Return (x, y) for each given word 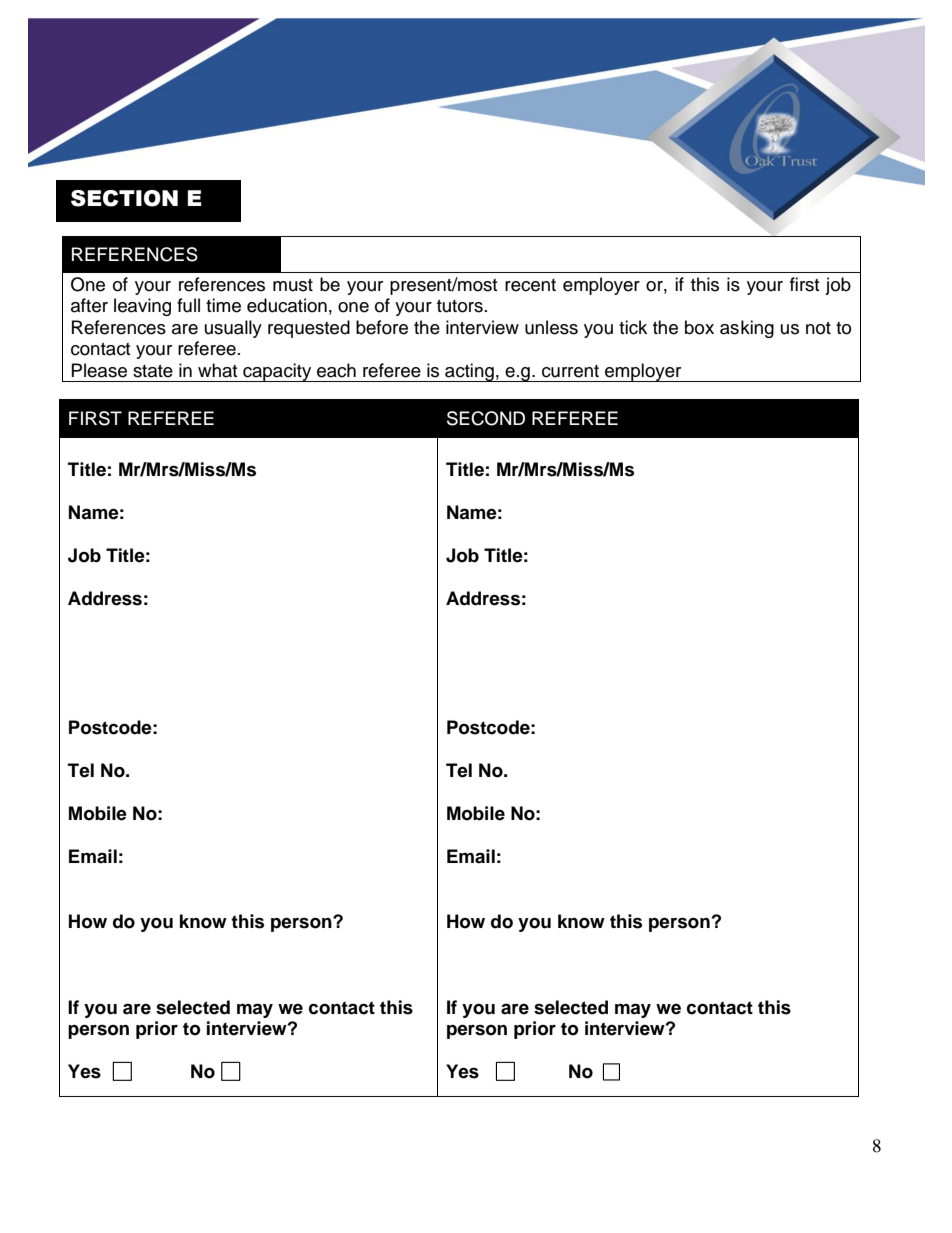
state (153, 371)
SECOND (486, 418)
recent (530, 285)
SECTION (124, 198)
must (293, 285)
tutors (460, 306)
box (699, 327)
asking (747, 329)
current (570, 371)
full (188, 305)
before (382, 327)
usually (233, 329)
